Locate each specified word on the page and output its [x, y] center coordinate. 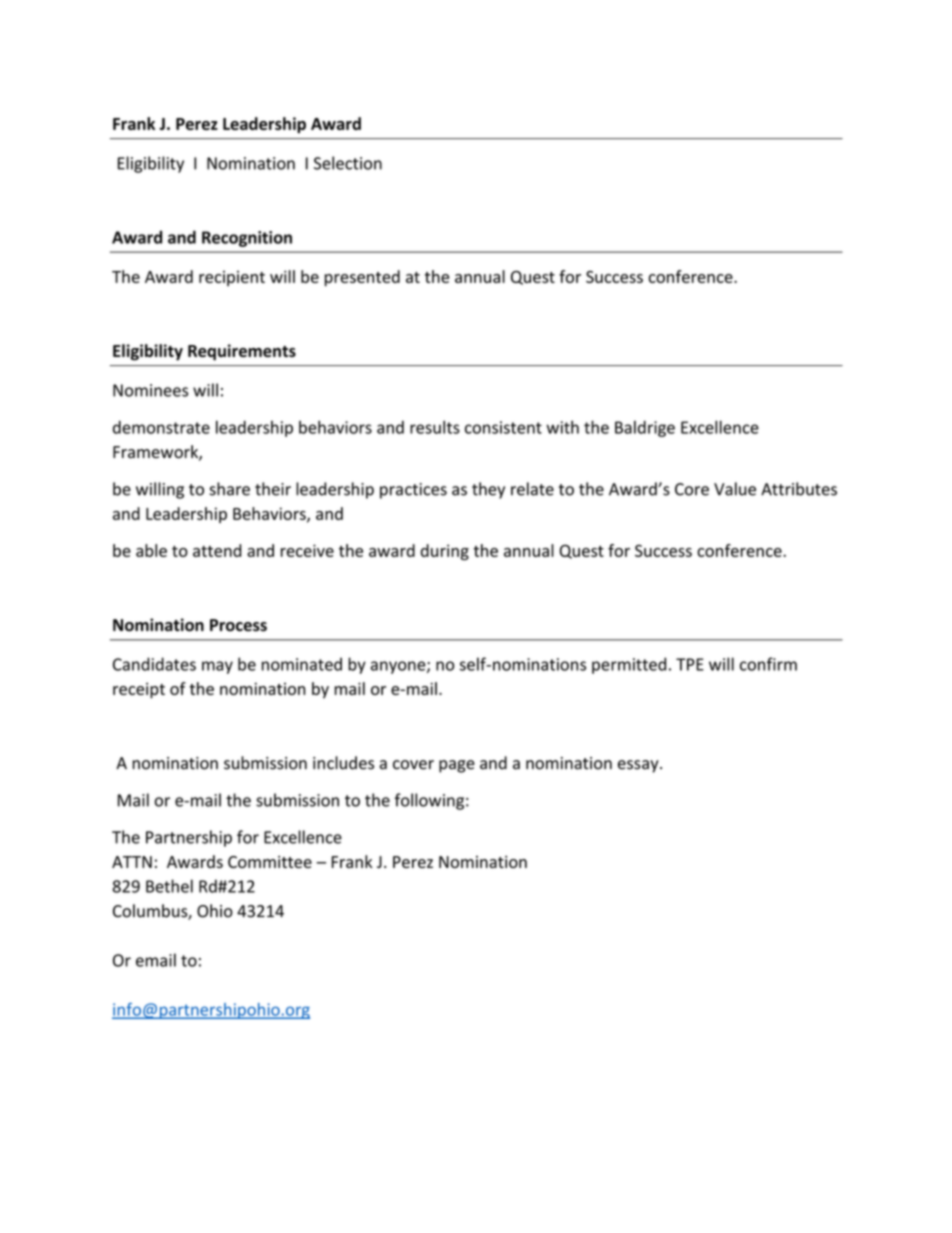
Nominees [150, 390]
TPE [690, 664]
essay [639, 766]
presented [362, 278]
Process [238, 625]
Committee [270, 862]
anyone [399, 667]
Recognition [247, 239]
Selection [348, 163]
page [457, 766]
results [435, 427]
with [562, 427]
